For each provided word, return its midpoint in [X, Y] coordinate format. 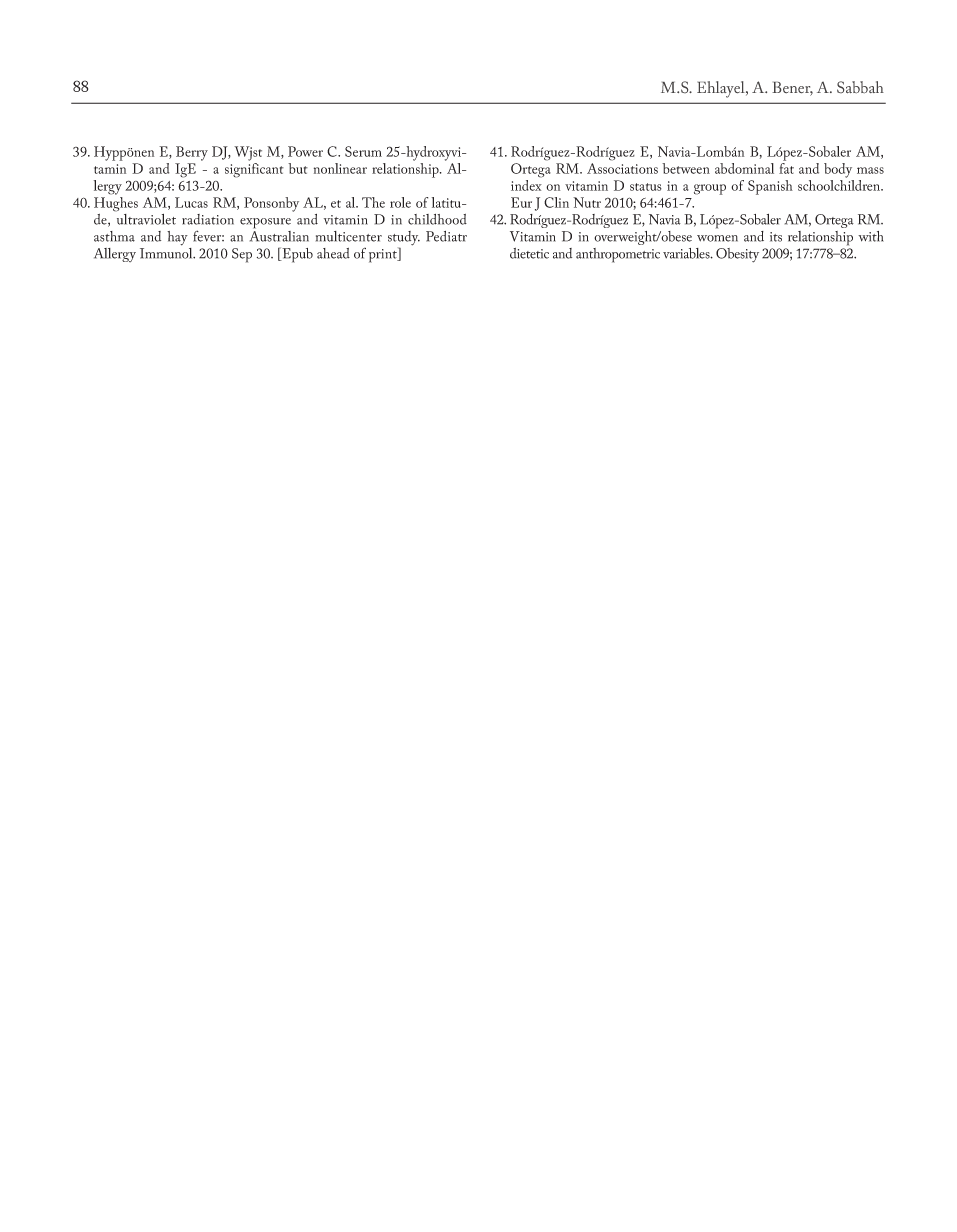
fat [786, 168]
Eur [521, 202]
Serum [363, 151]
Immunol [167, 252]
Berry [192, 153]
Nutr [587, 202]
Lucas [191, 202]
